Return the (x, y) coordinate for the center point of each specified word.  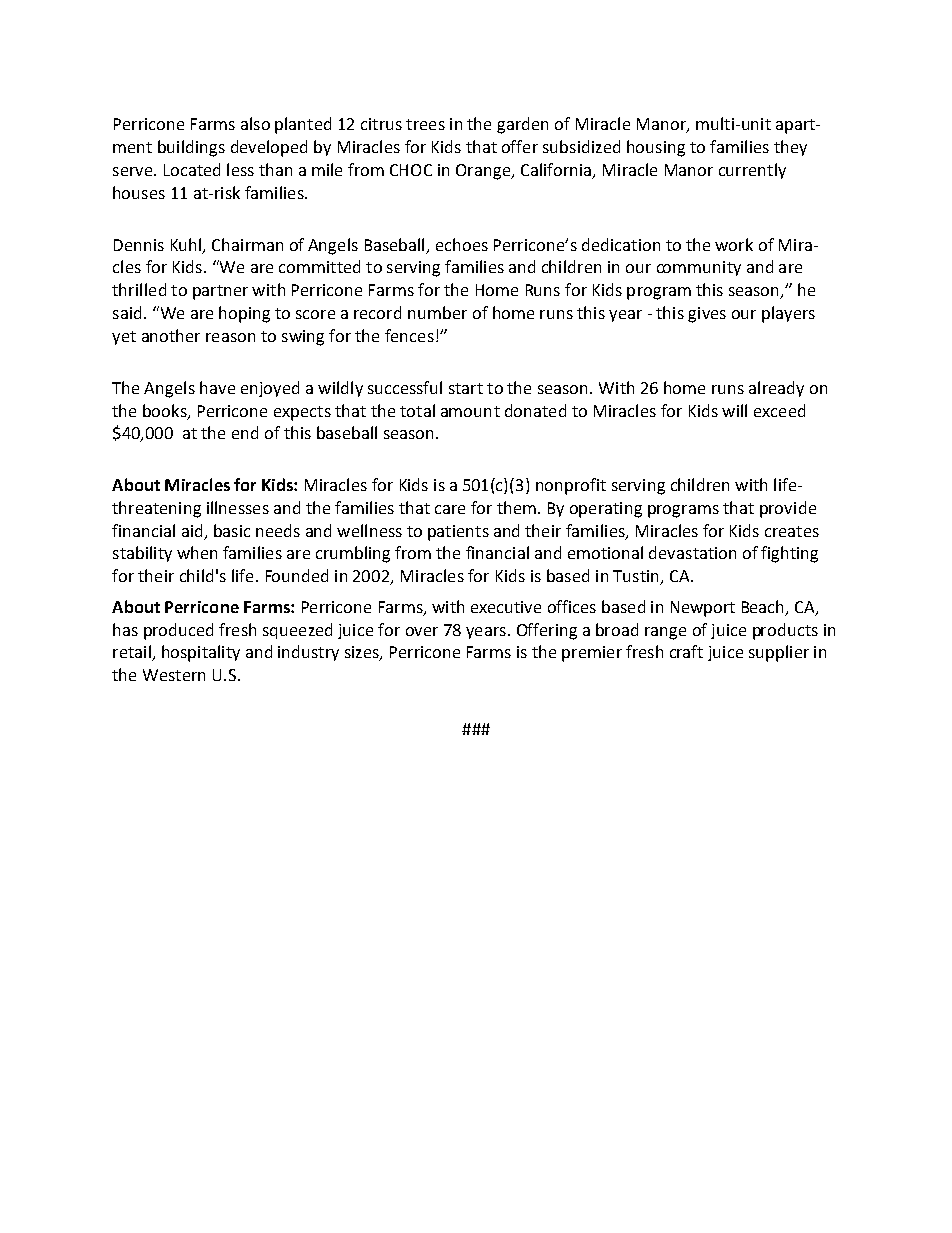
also (255, 123)
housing (656, 148)
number (437, 312)
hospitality (201, 653)
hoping (244, 314)
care (450, 509)
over (422, 631)
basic (232, 530)
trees (425, 124)
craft (686, 651)
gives (707, 315)
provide (788, 509)
